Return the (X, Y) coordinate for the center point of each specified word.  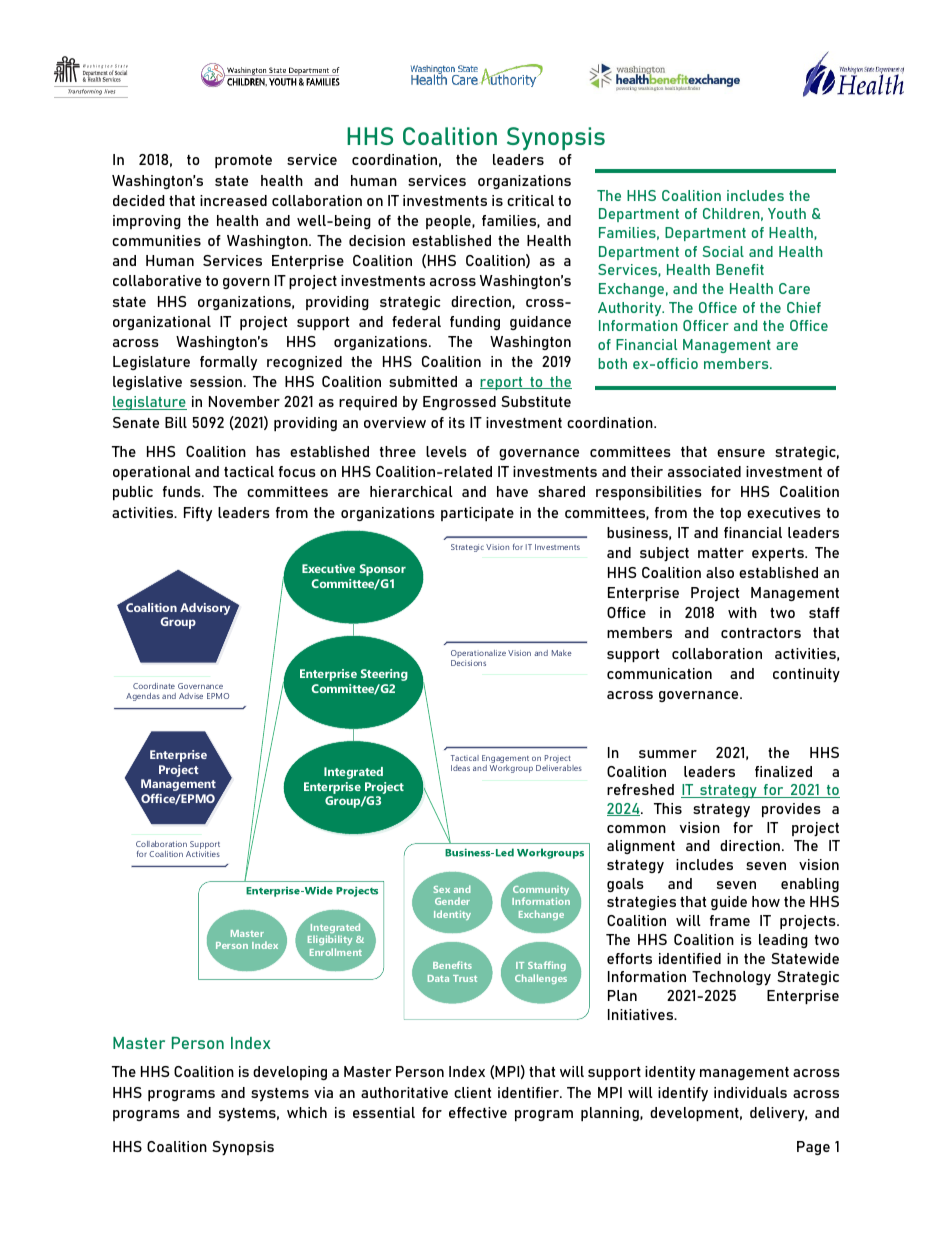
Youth (787, 213)
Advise (191, 696)
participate (477, 514)
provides (791, 810)
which (307, 1112)
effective (478, 1112)
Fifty (198, 514)
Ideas (460, 768)
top (730, 514)
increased (233, 200)
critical (530, 200)
